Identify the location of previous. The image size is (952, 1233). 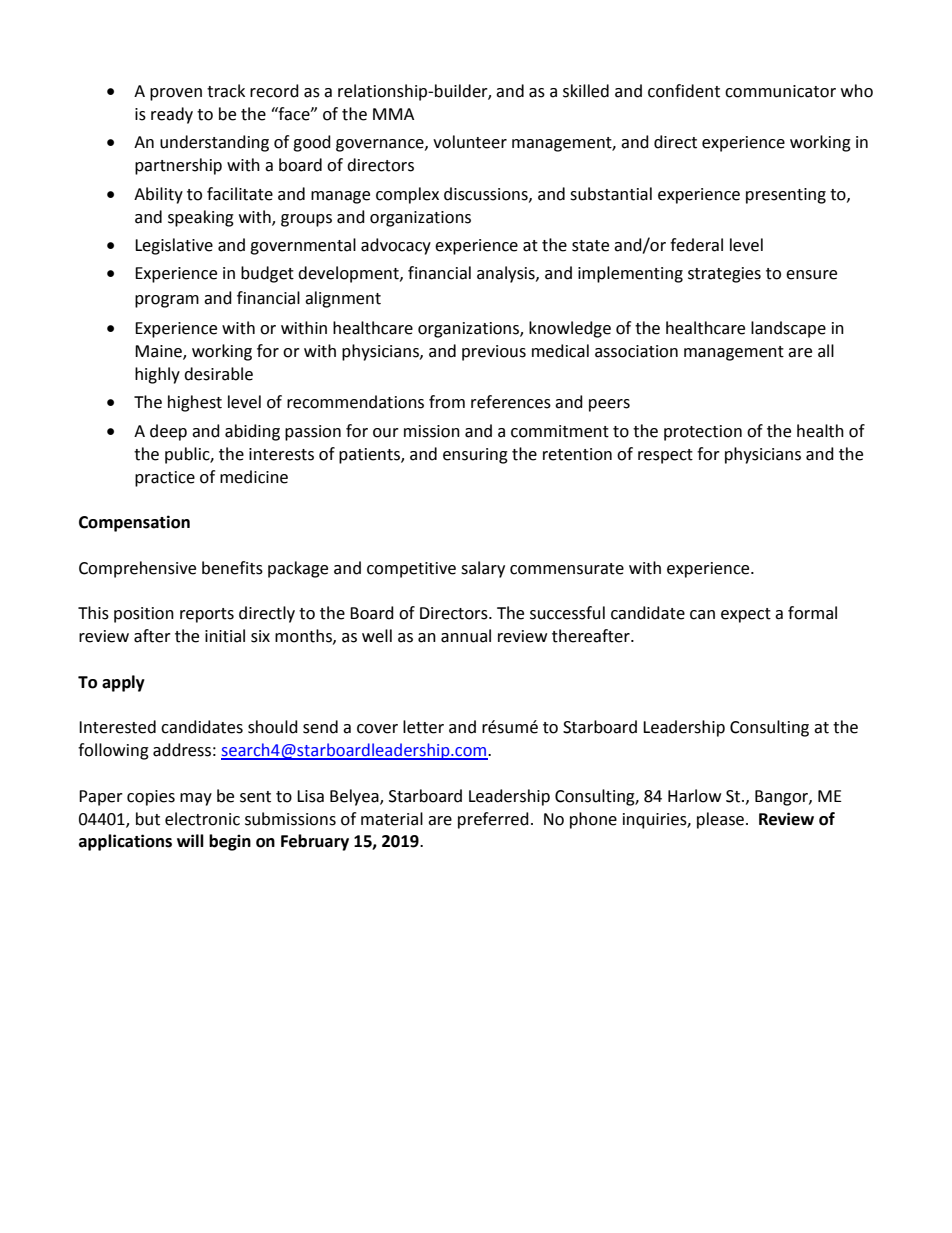
(494, 353).
